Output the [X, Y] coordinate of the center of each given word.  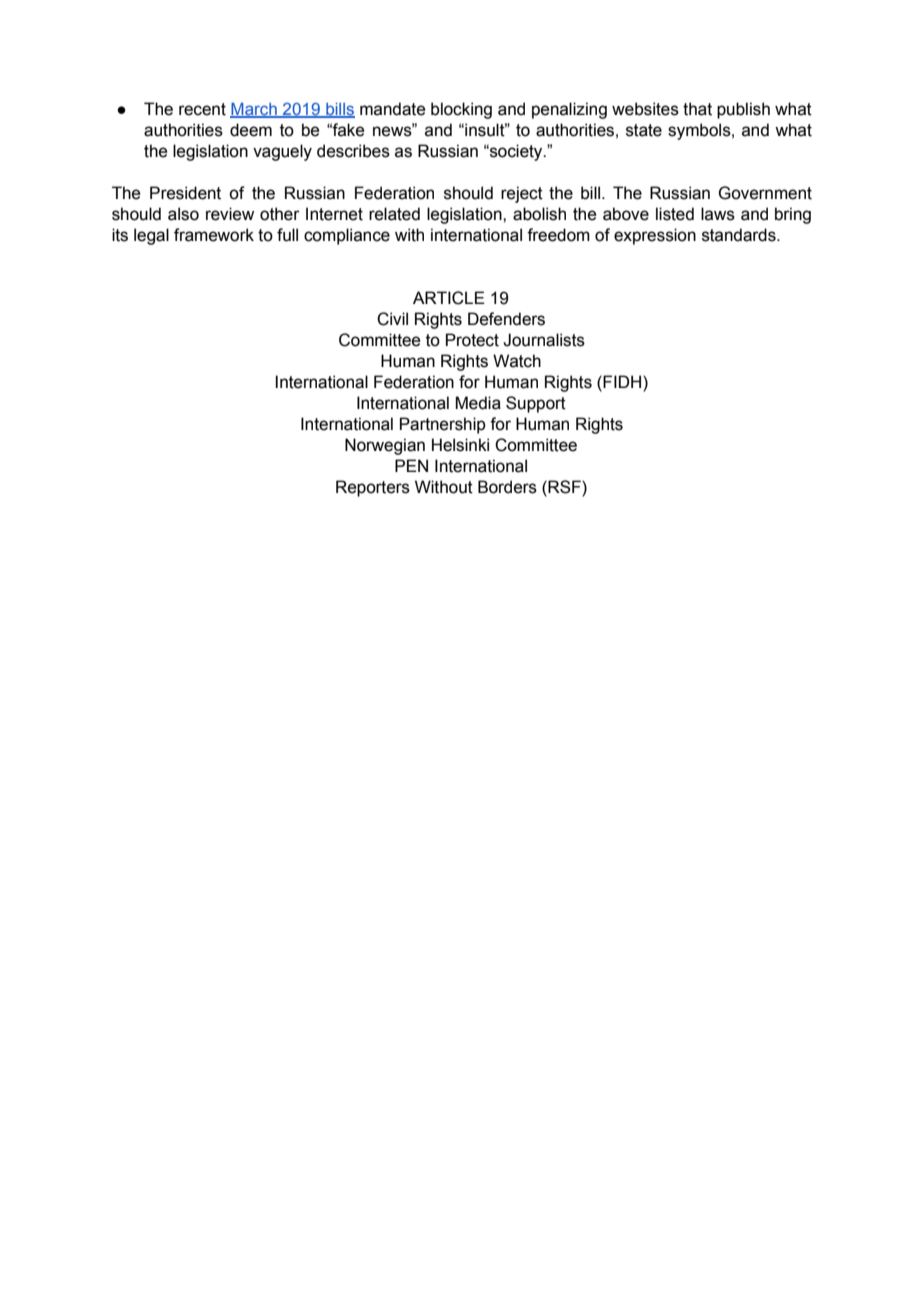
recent [202, 109]
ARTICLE [449, 298]
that [697, 109]
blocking [461, 110]
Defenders [506, 319]
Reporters [373, 488]
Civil [392, 319]
